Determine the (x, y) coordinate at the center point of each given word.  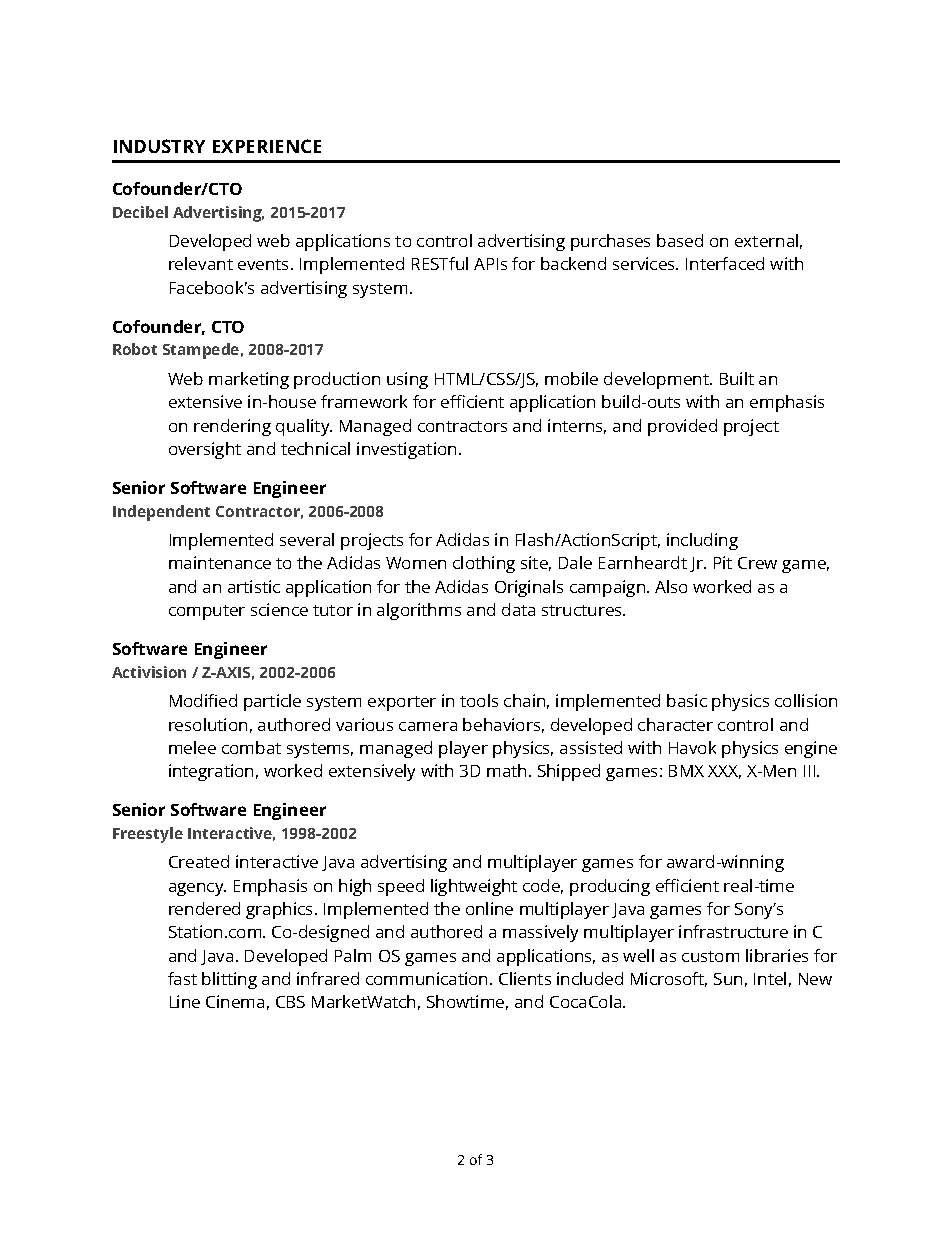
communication (428, 978)
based (680, 240)
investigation (406, 450)
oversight (205, 450)
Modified (203, 700)
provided (682, 427)
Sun (728, 979)
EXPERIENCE (267, 146)
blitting (229, 980)
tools (479, 700)
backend (573, 263)
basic (687, 700)
